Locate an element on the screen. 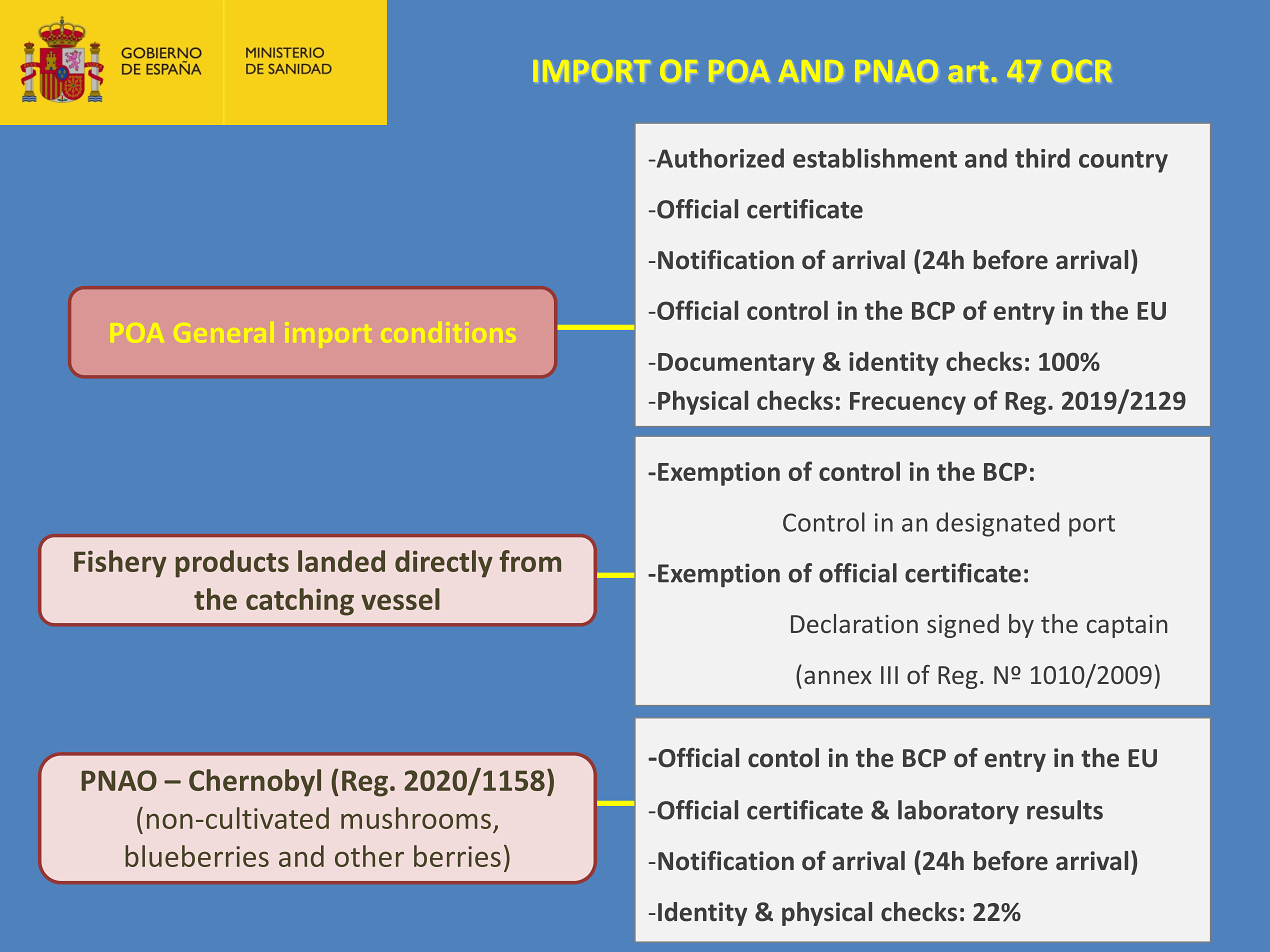 The width and height of the screenshot is (1270, 952). from is located at coordinates (530, 561).
